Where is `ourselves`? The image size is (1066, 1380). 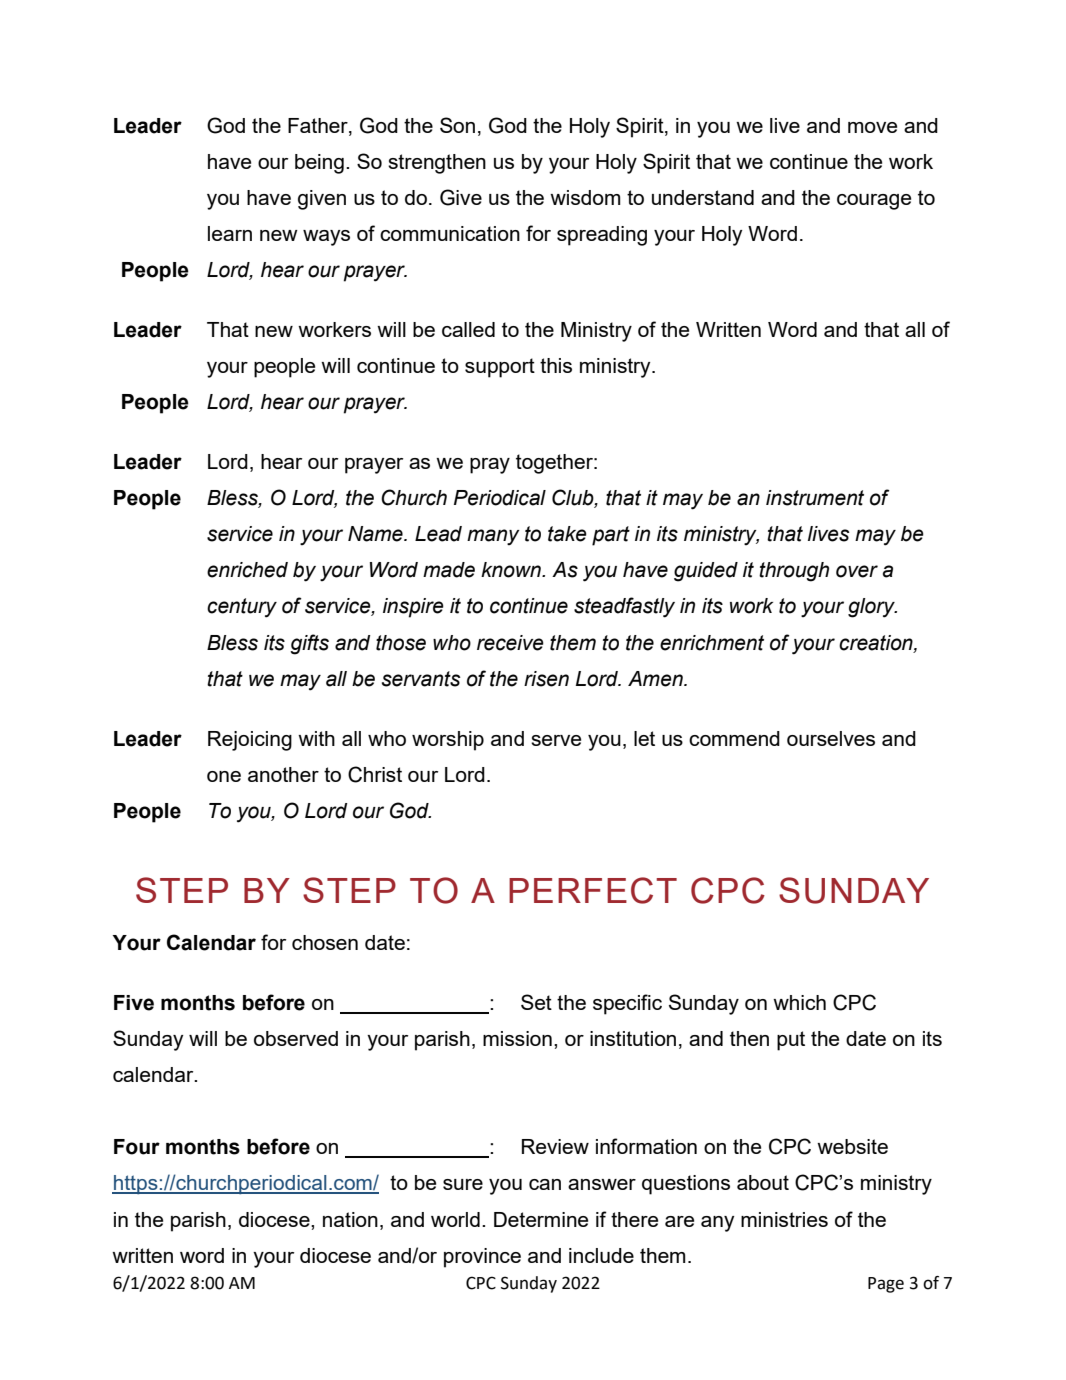 ourselves is located at coordinates (831, 738).
